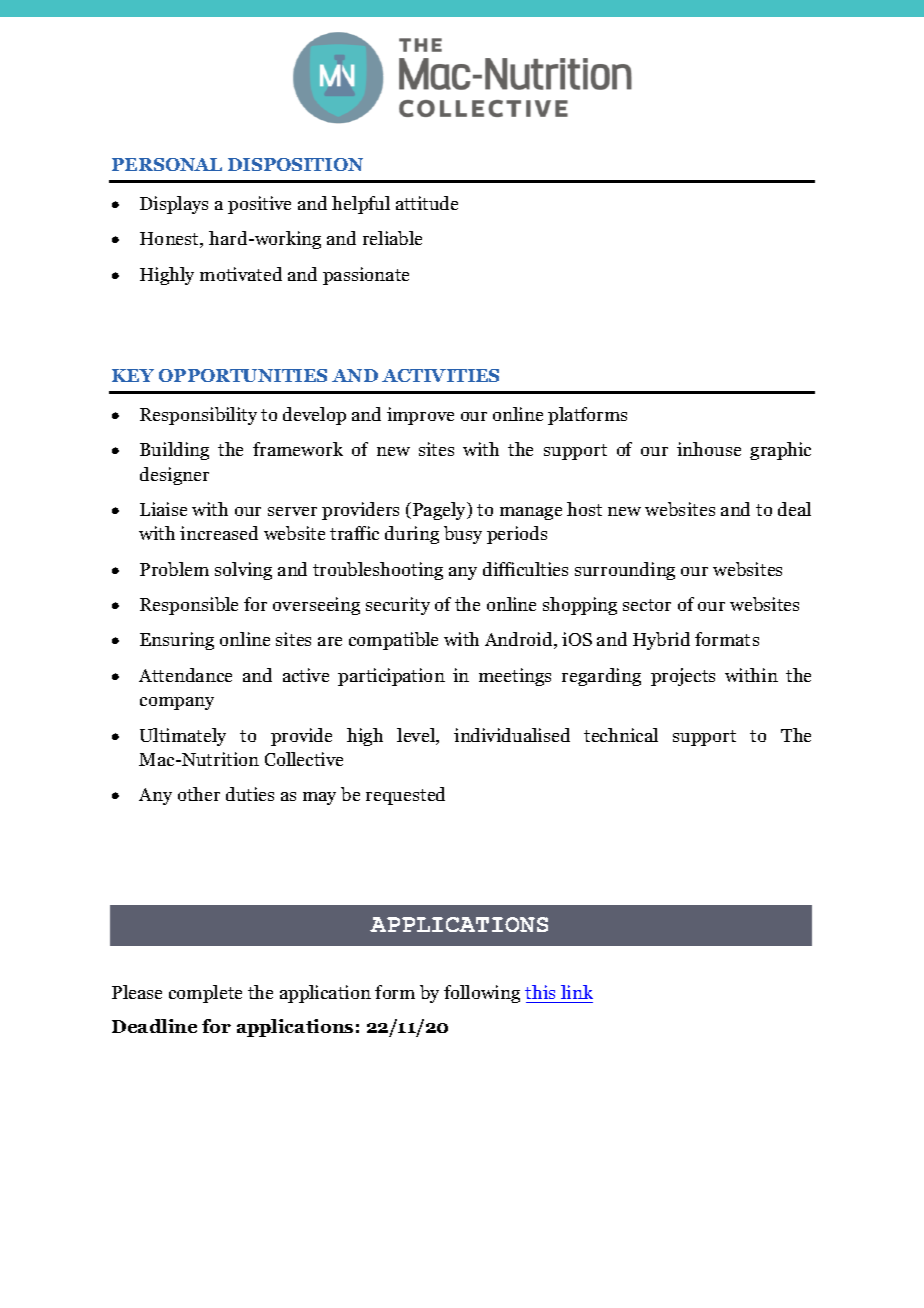 The height and width of the document is (1308, 924). I want to click on following, so click(482, 994).
